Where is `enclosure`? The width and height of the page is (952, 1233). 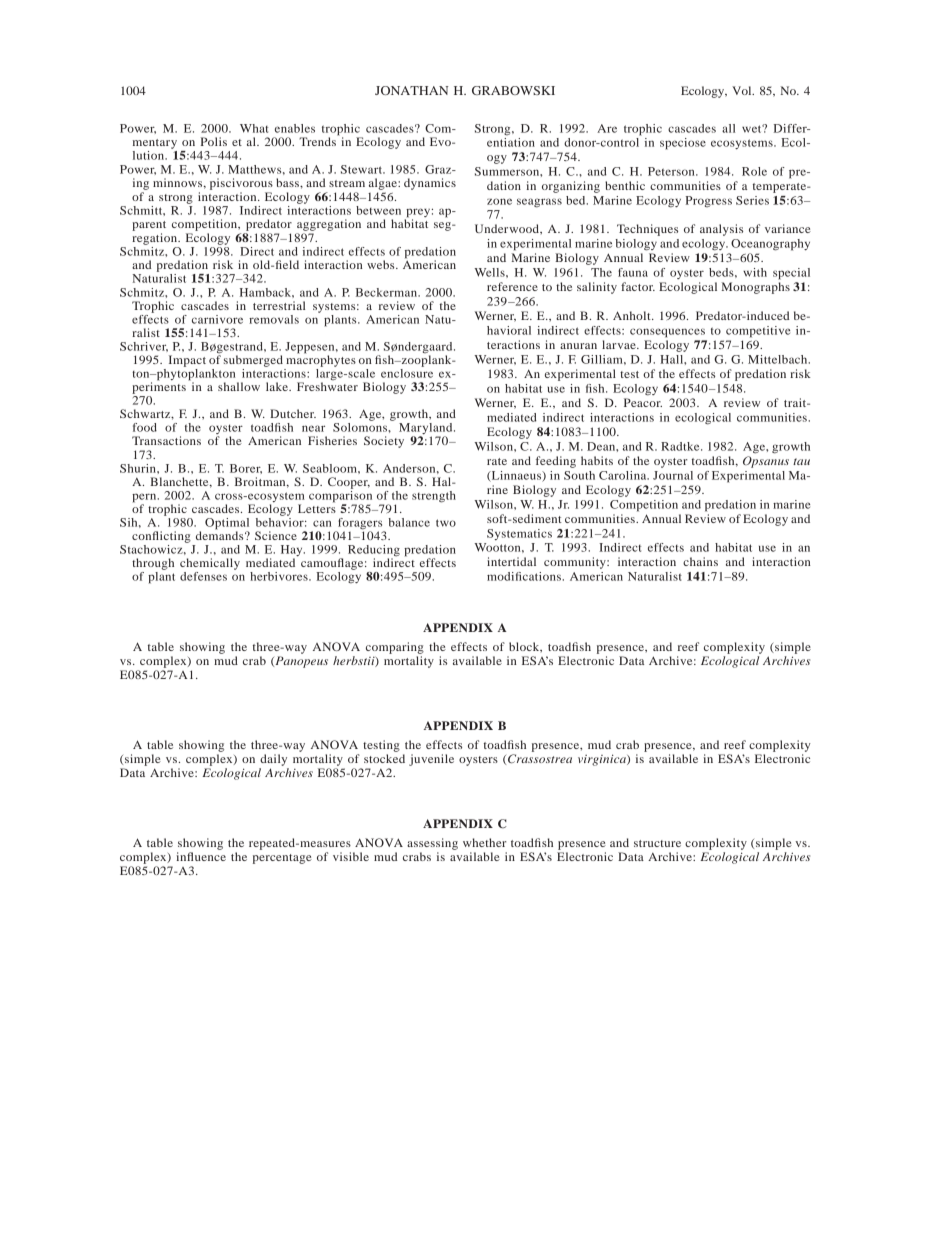 enclosure is located at coordinates (407, 372).
